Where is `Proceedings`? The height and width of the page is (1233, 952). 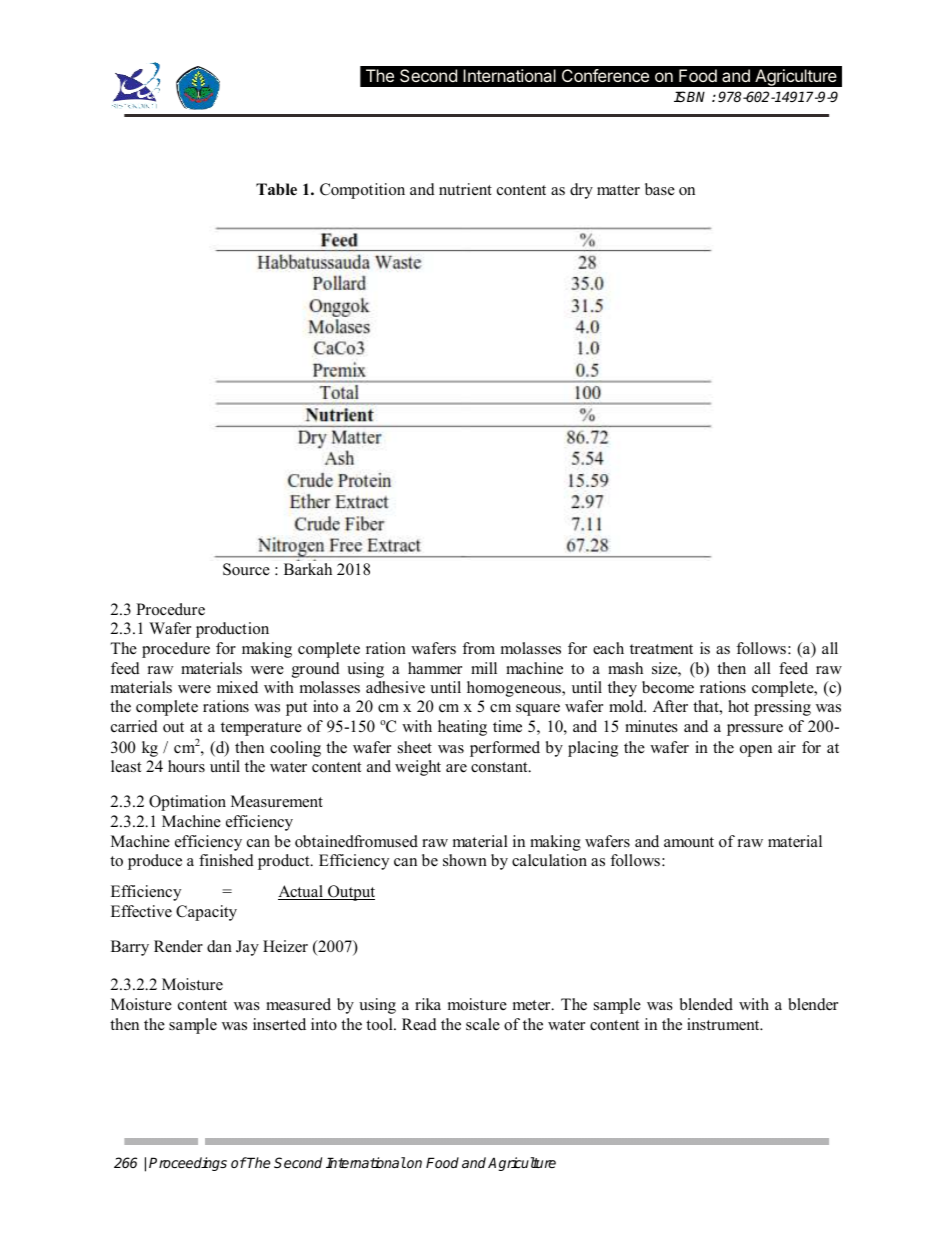 Proceedings is located at coordinates (188, 1164).
